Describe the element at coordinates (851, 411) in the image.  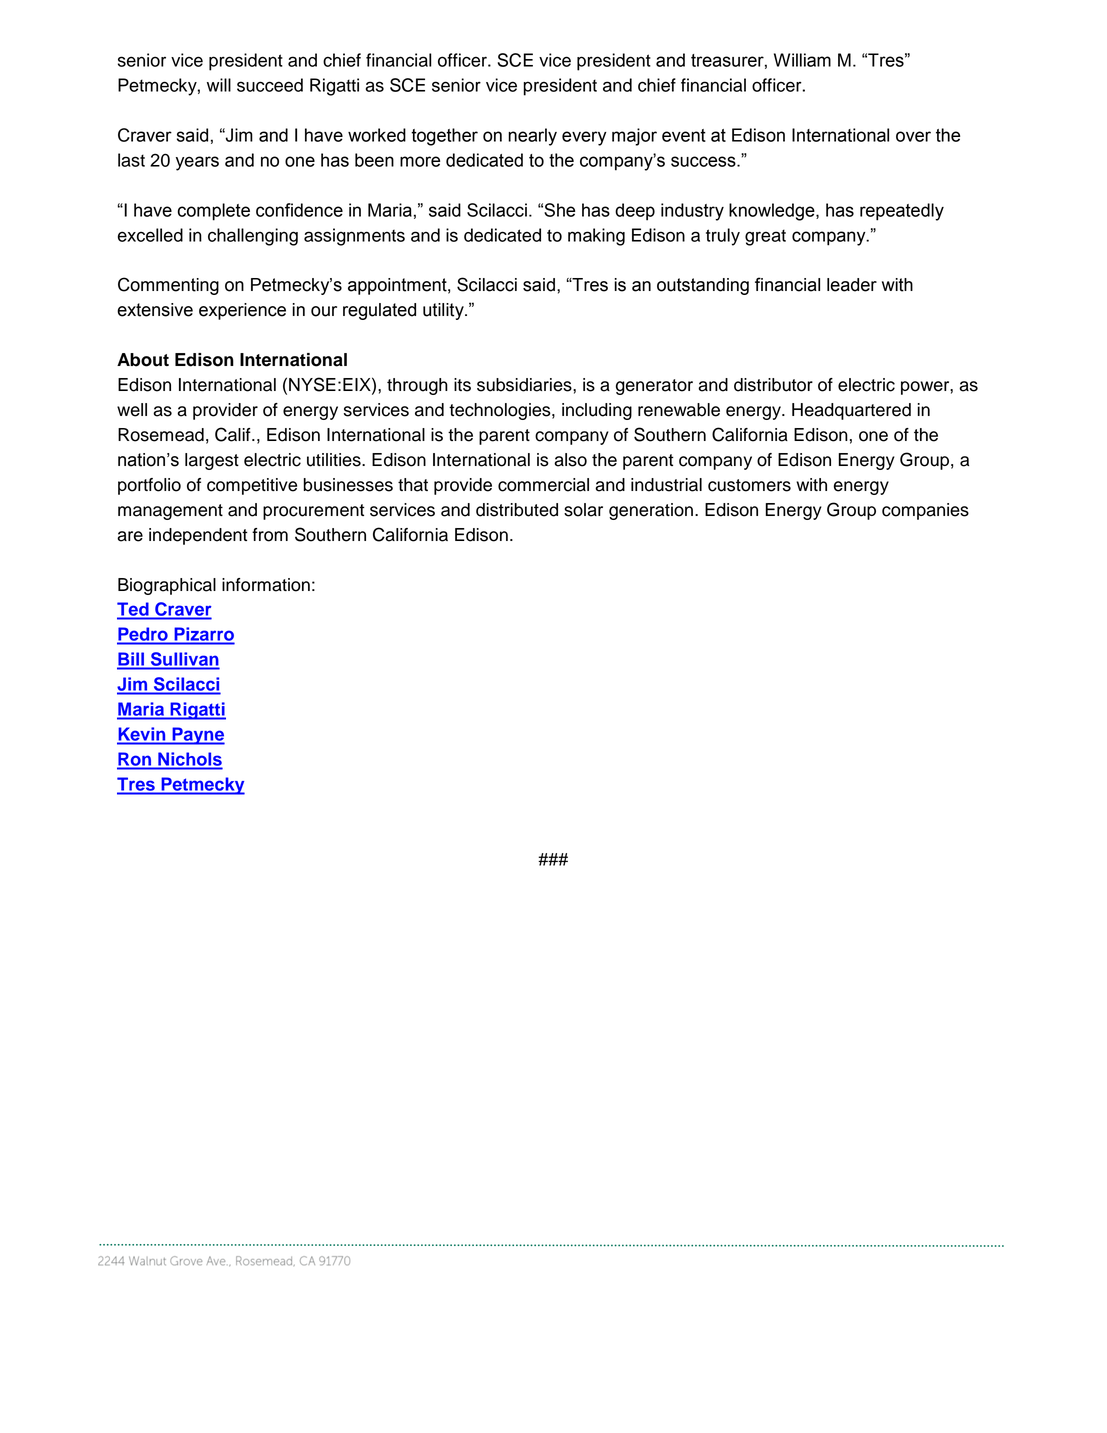
I see `Headquartered` at that location.
